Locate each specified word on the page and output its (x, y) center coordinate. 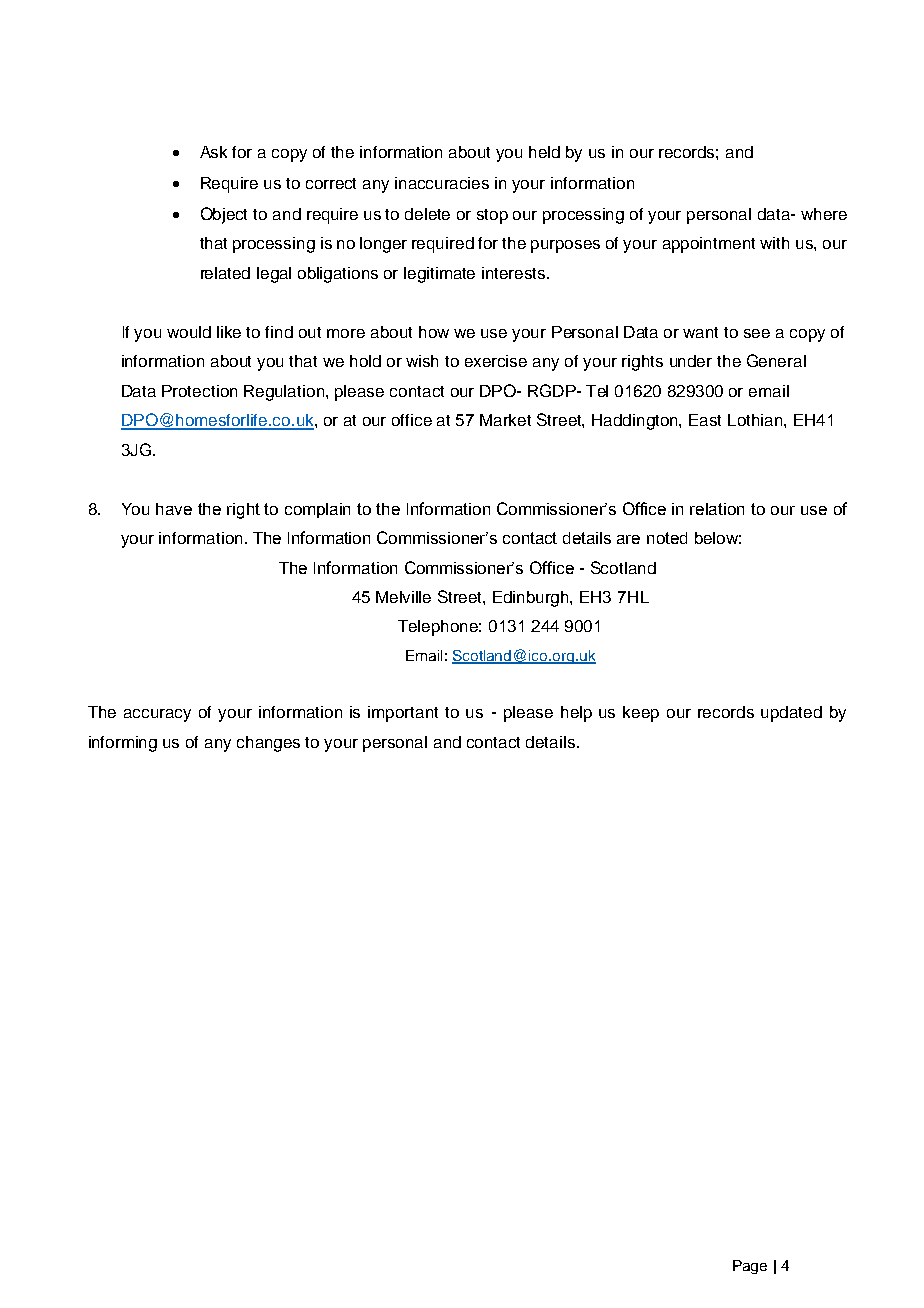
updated (791, 714)
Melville (403, 597)
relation (717, 509)
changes (268, 744)
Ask (213, 152)
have (174, 509)
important (403, 714)
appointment (709, 245)
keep (641, 714)
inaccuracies (442, 183)
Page (750, 1267)
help (576, 714)
